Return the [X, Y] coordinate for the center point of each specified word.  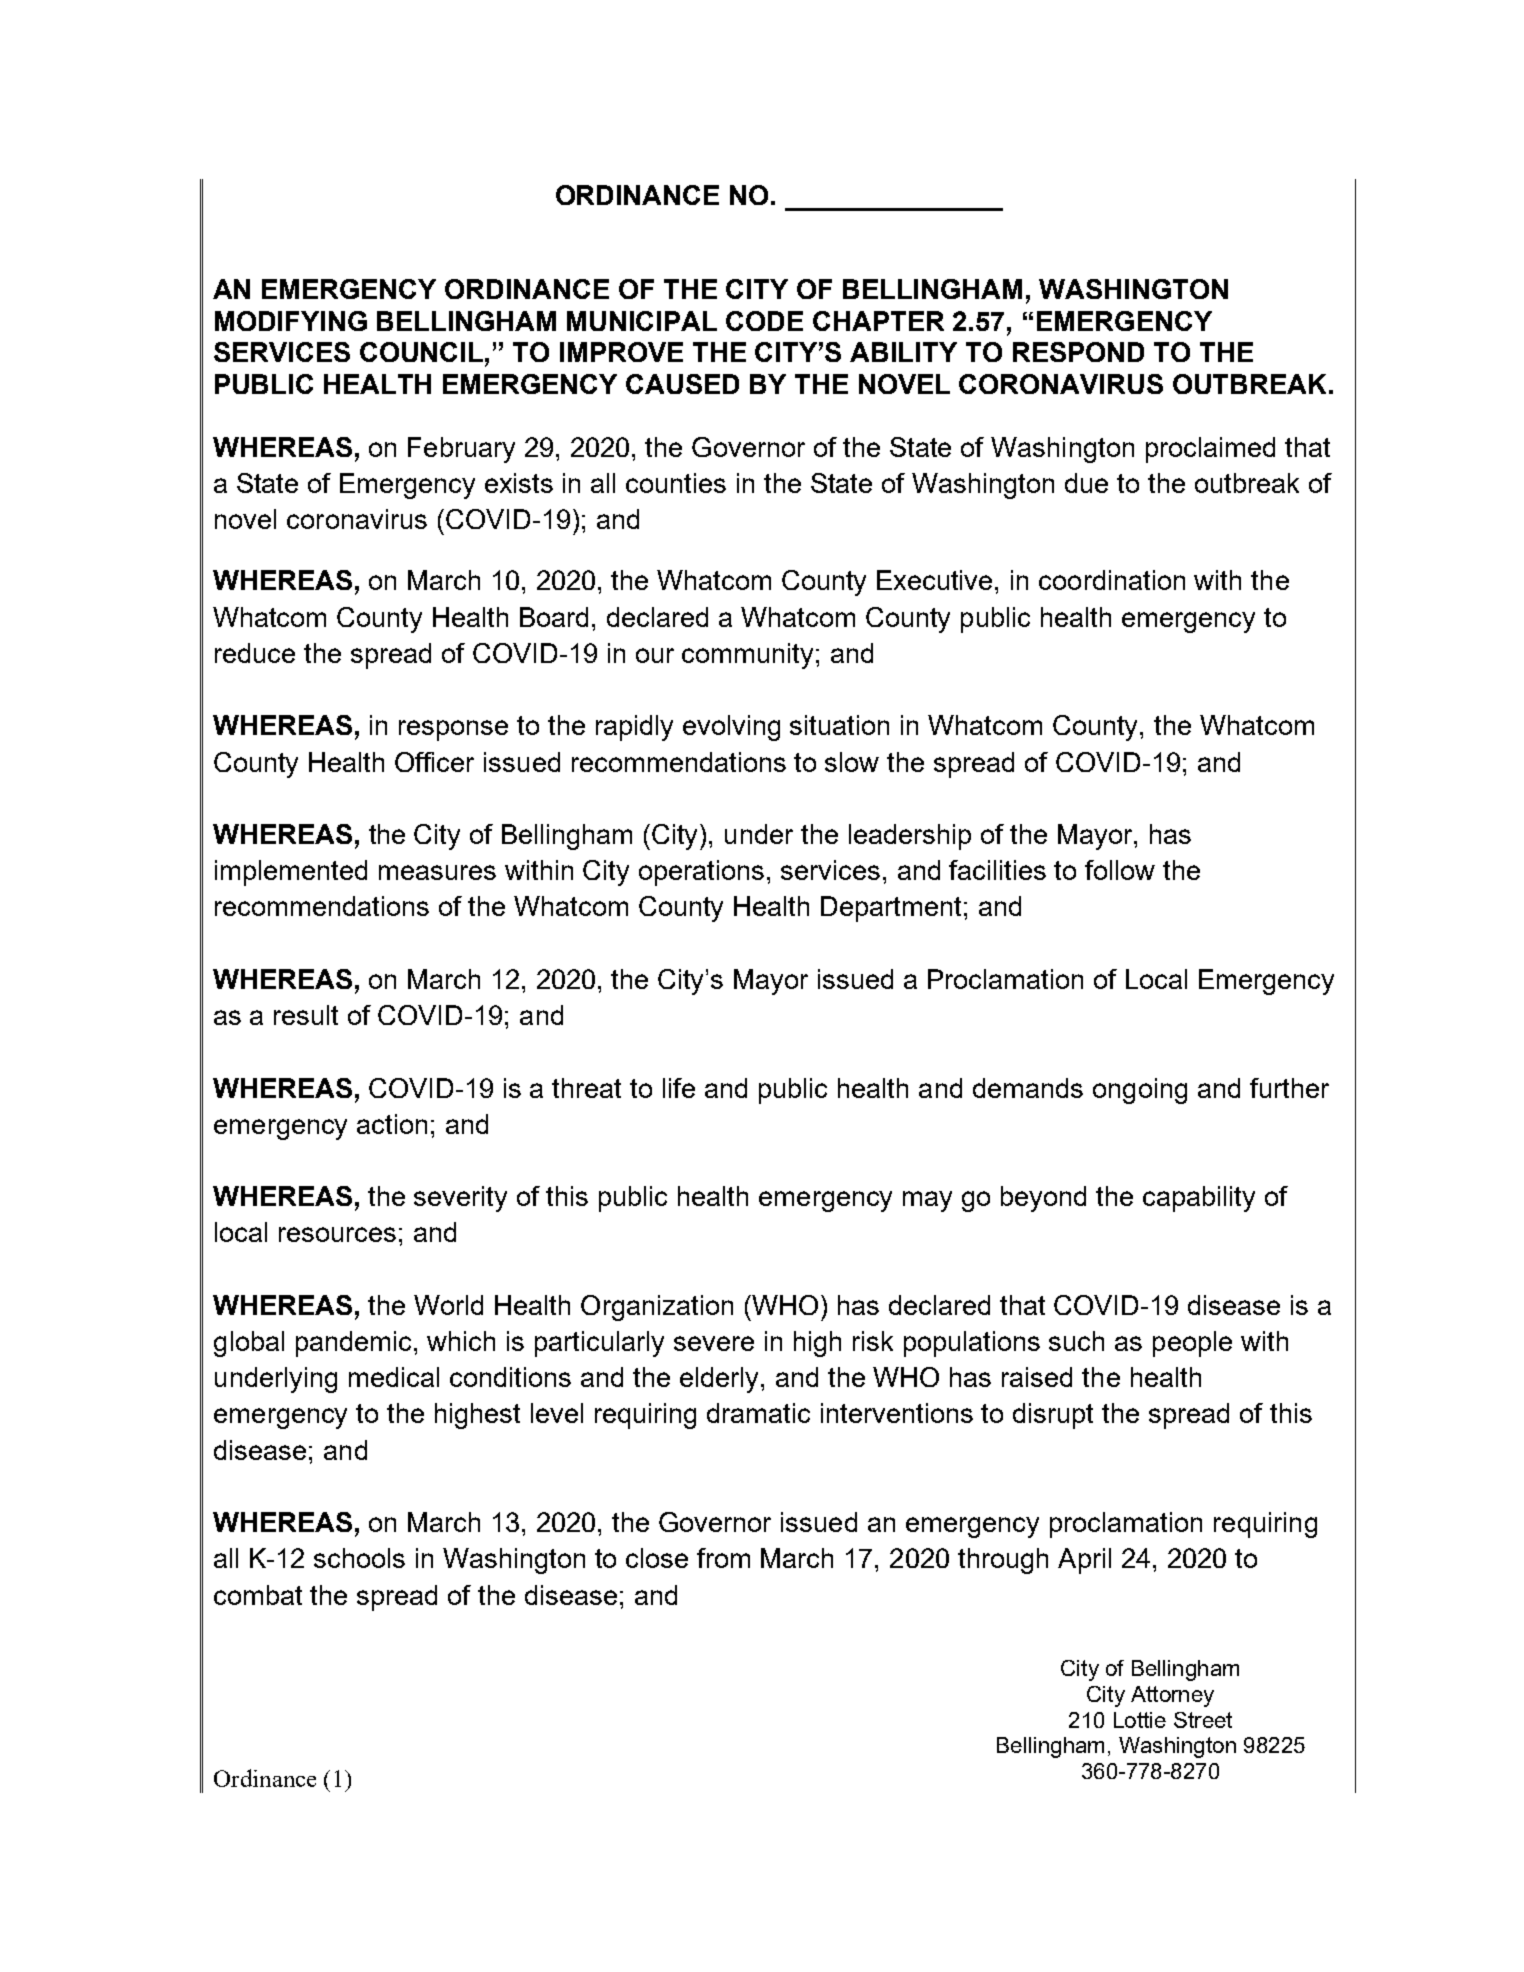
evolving [731, 728]
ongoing [1140, 1091]
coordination [1112, 580]
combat [258, 1595]
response [453, 730]
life [679, 1088]
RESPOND [1078, 352]
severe [714, 1343]
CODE [764, 321]
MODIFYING [291, 321]
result [306, 1015]
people [1192, 1344]
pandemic [355, 1344]
